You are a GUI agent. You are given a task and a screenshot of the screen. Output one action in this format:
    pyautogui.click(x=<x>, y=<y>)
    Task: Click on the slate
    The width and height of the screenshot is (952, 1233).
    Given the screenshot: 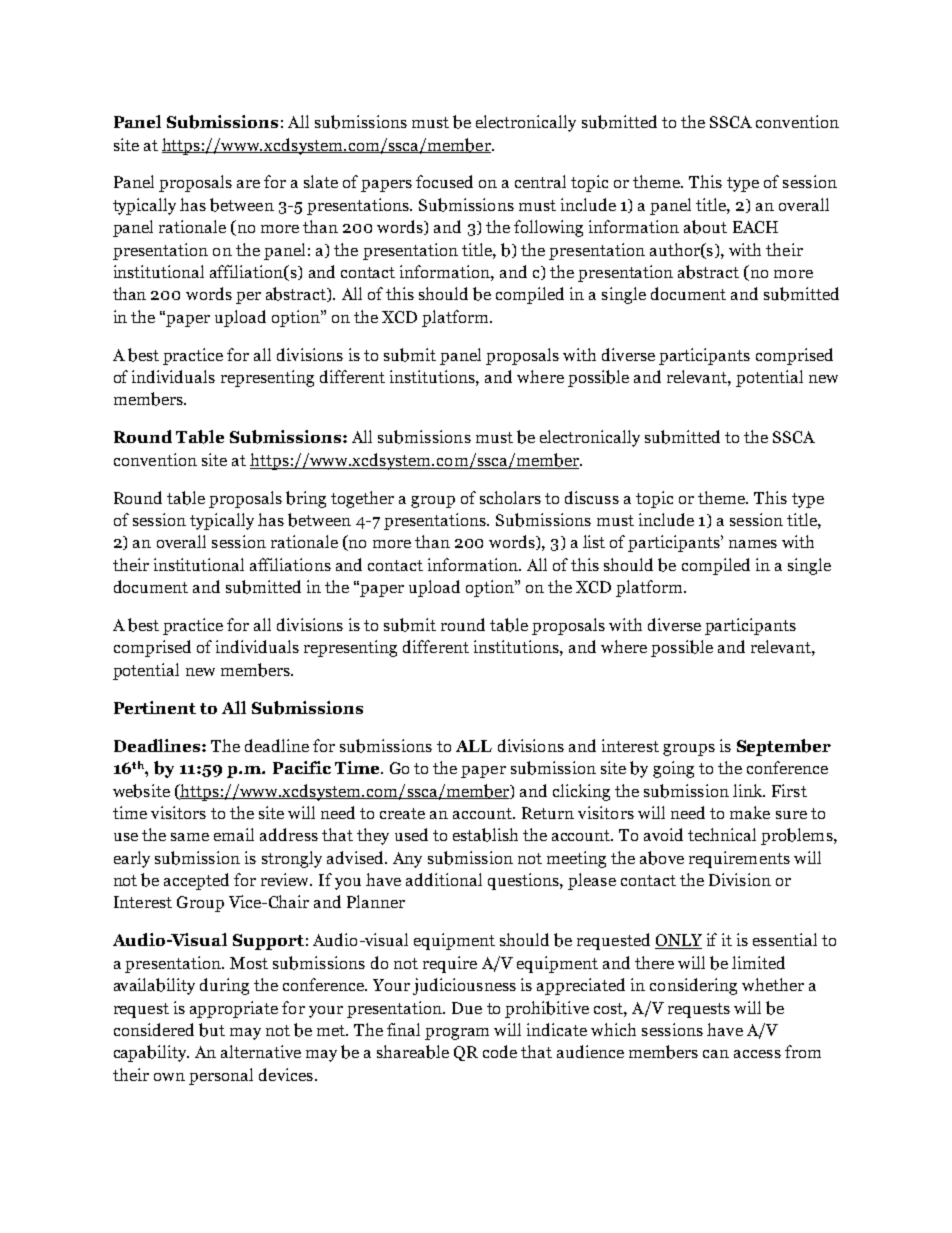 What is the action you would take?
    pyautogui.click(x=321, y=181)
